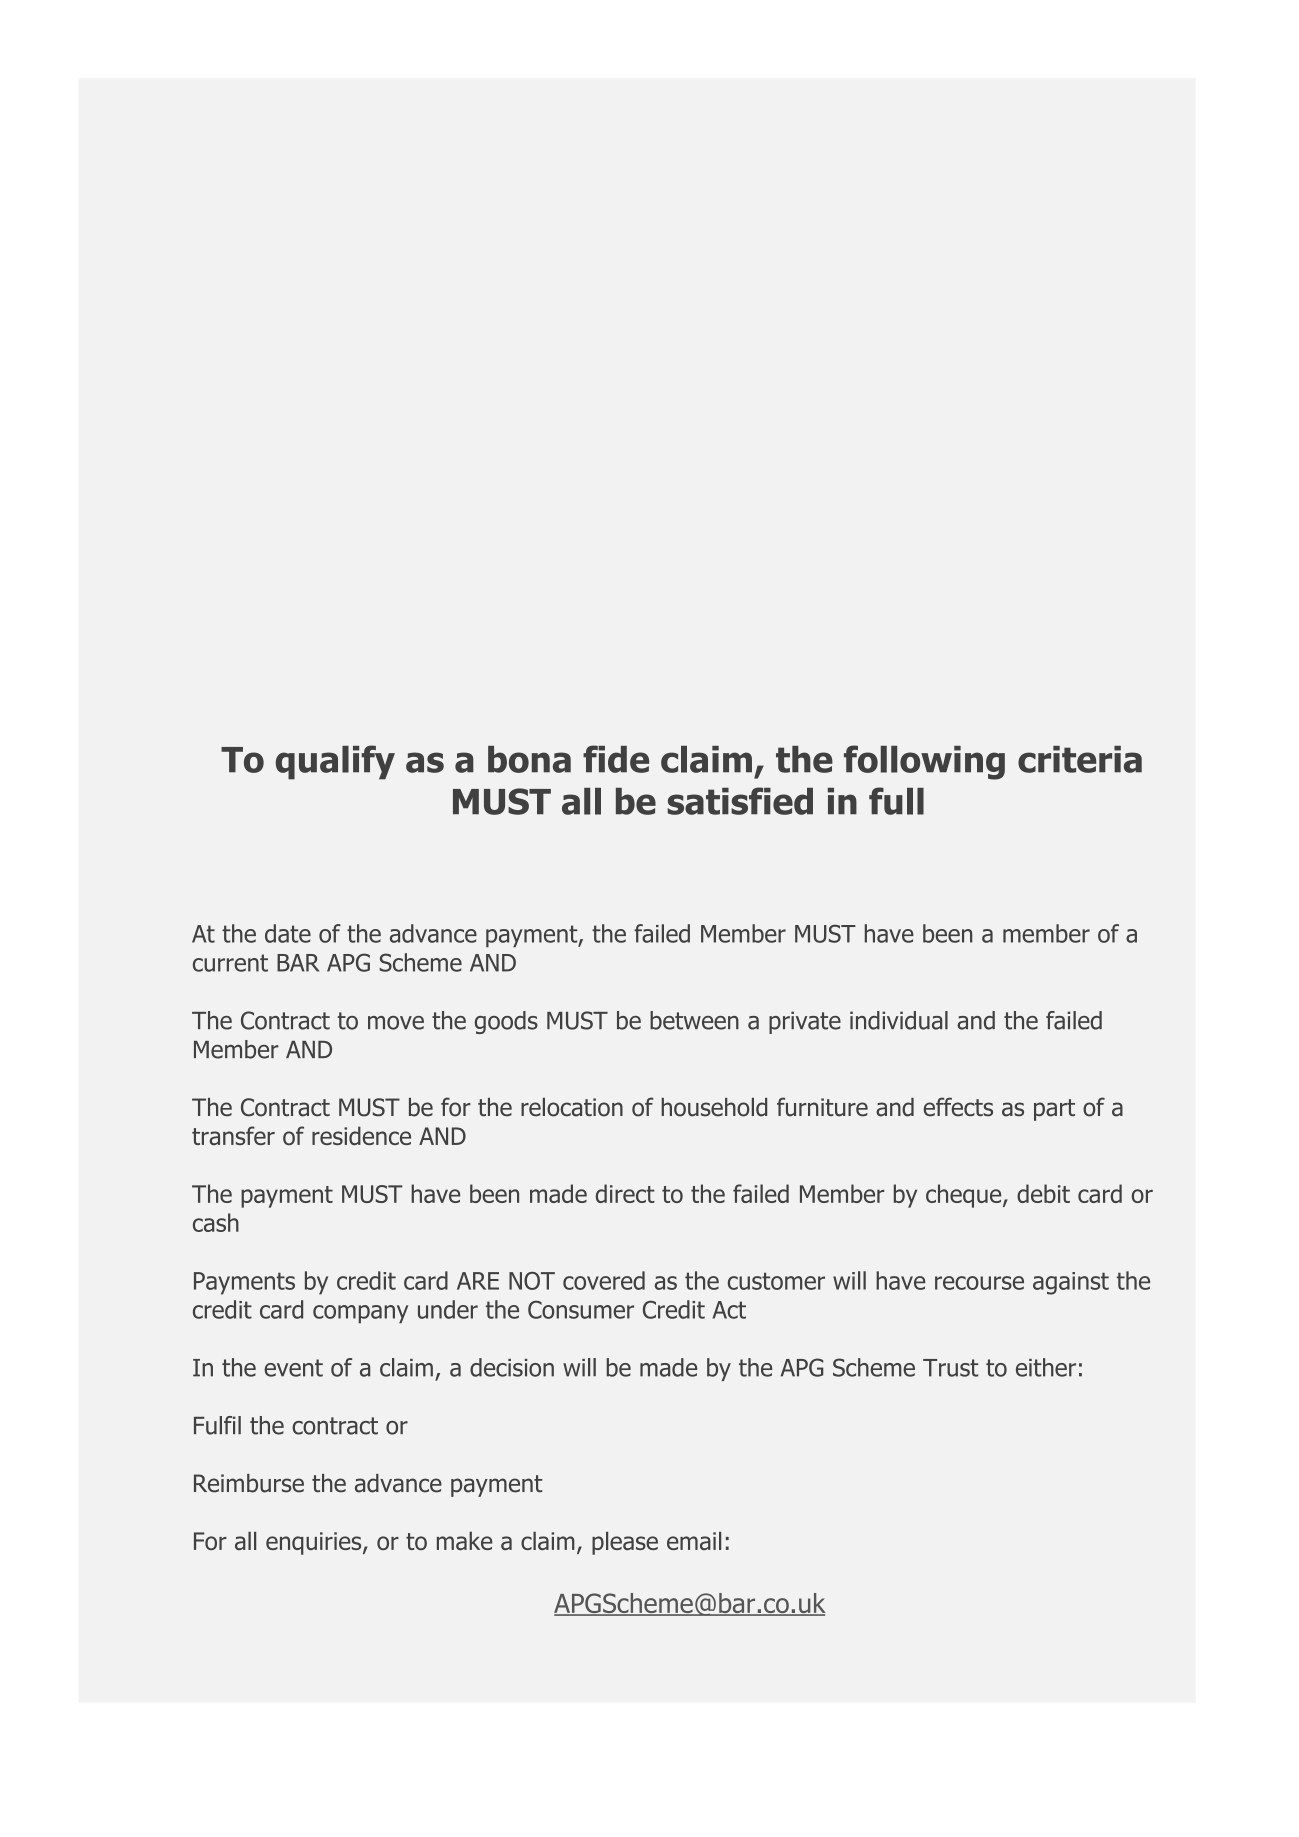 This screenshot has height=1837, width=1299. I want to click on please, so click(625, 1543).
